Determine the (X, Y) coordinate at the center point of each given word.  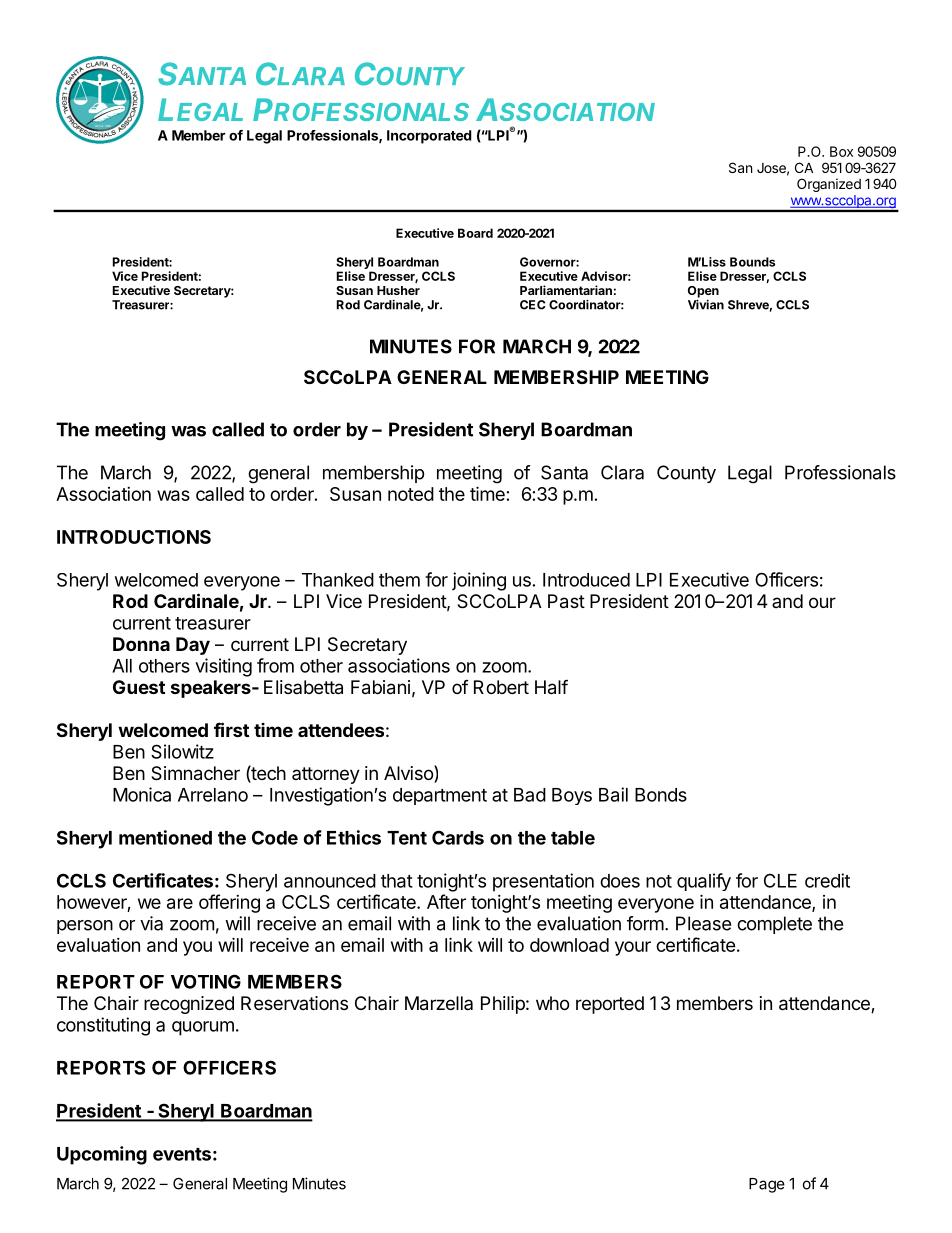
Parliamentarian (566, 290)
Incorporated (429, 137)
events (182, 1154)
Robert (501, 687)
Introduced (586, 580)
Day (193, 646)
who (552, 1003)
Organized (829, 185)
